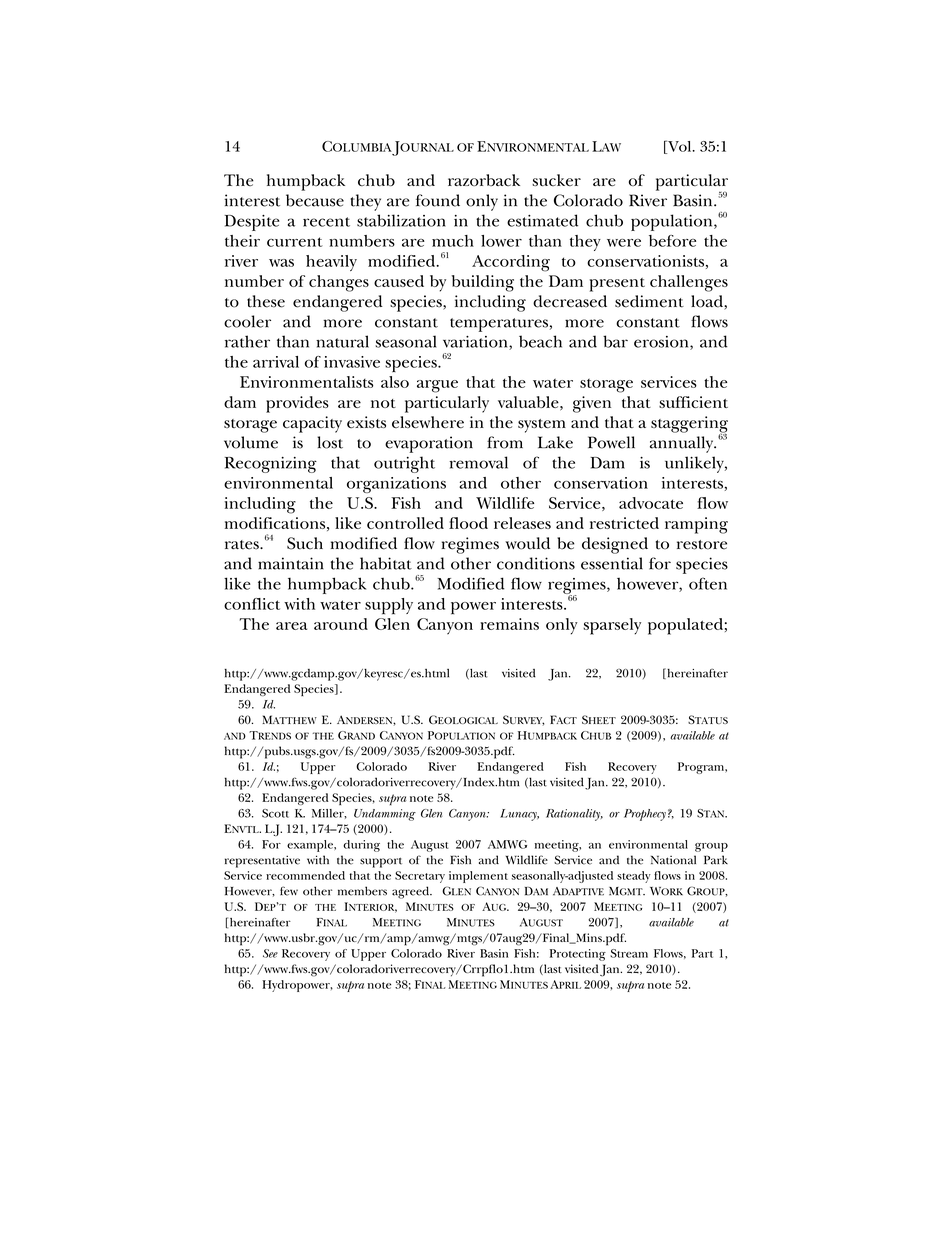 The width and height of the screenshot is (952, 1233). I want to click on Stream, so click(629, 953).
